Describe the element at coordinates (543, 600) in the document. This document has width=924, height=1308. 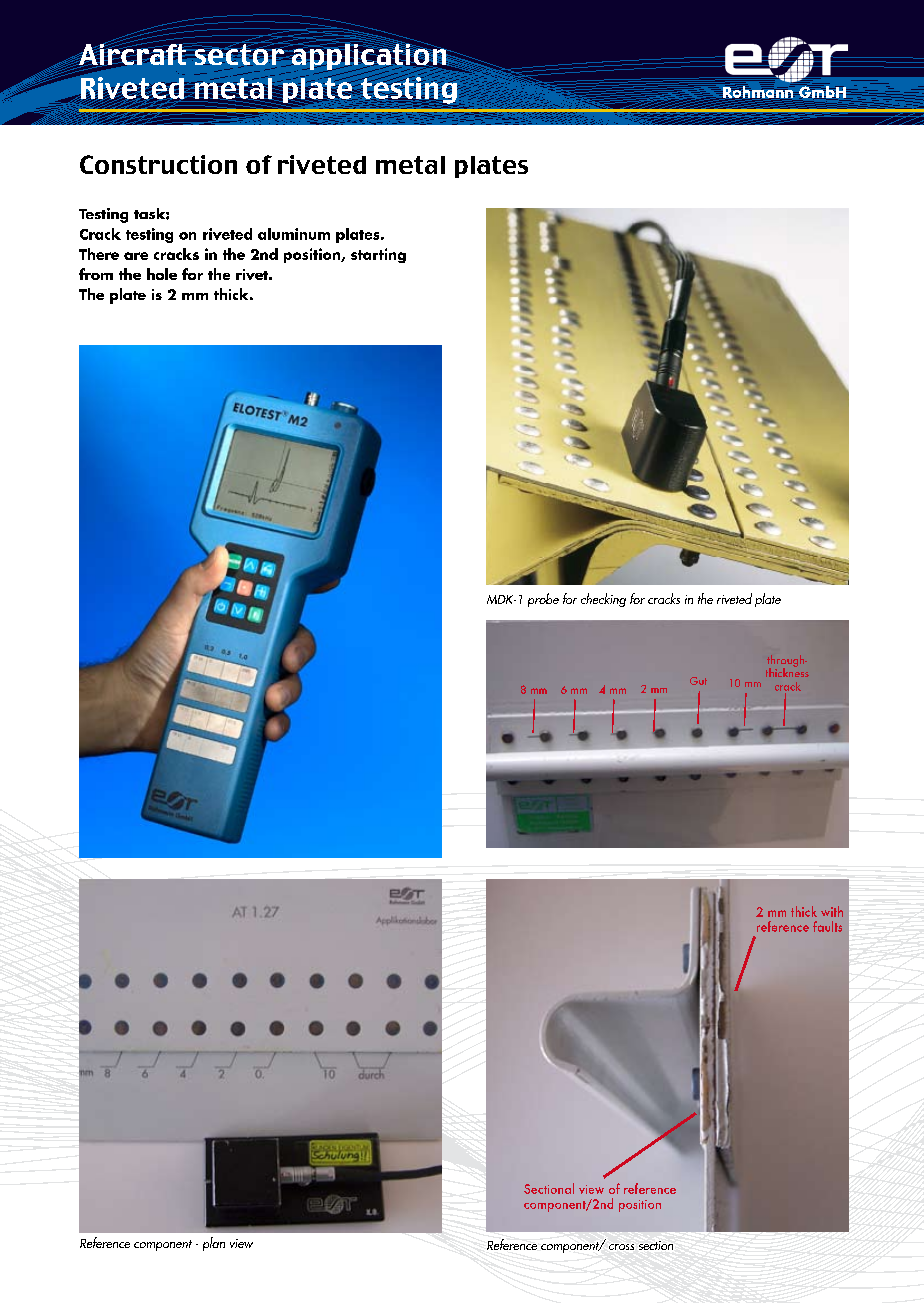
I see `probe` at that location.
